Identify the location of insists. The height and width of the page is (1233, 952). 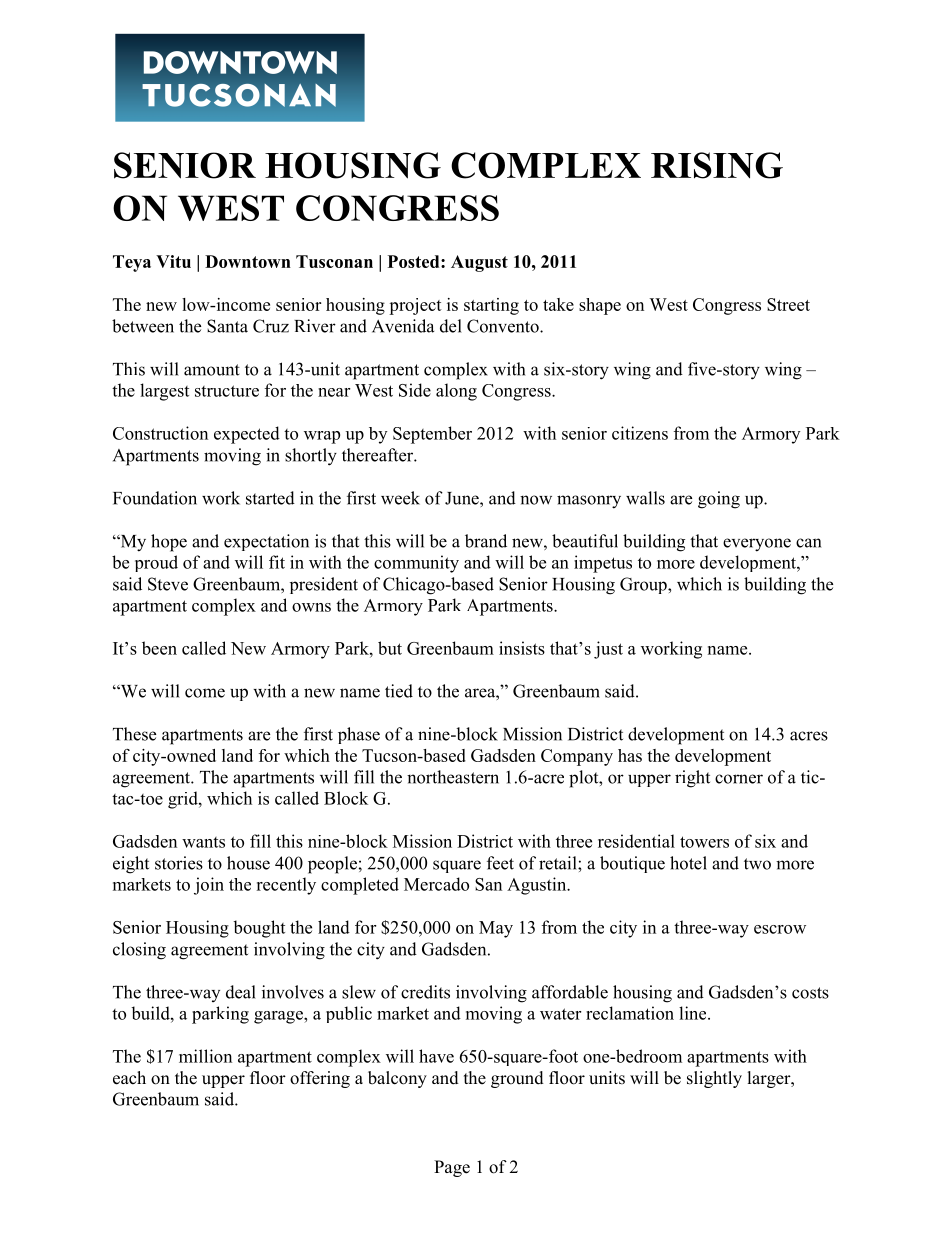
(522, 648).
